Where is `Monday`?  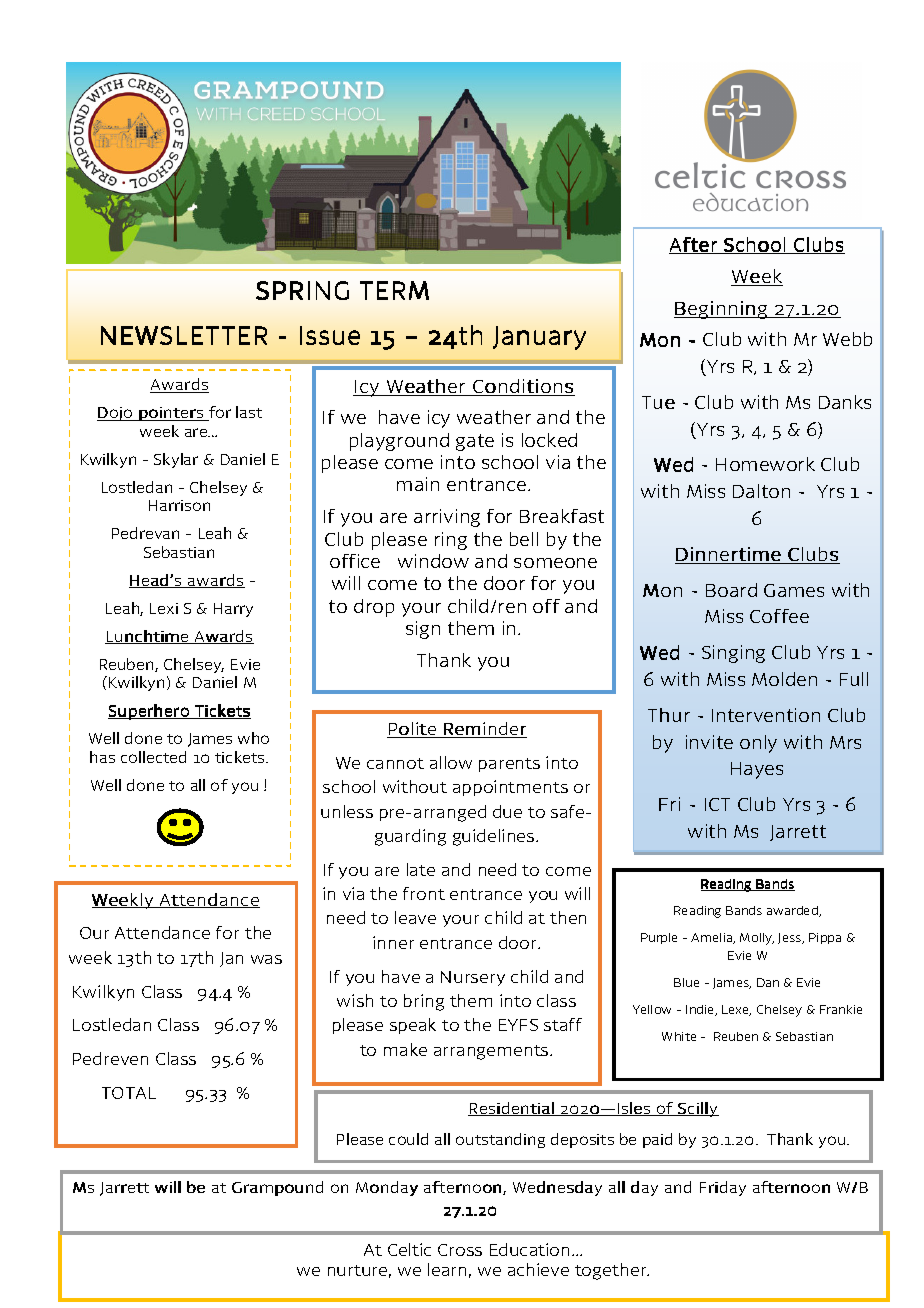 Monday is located at coordinates (387, 1188).
